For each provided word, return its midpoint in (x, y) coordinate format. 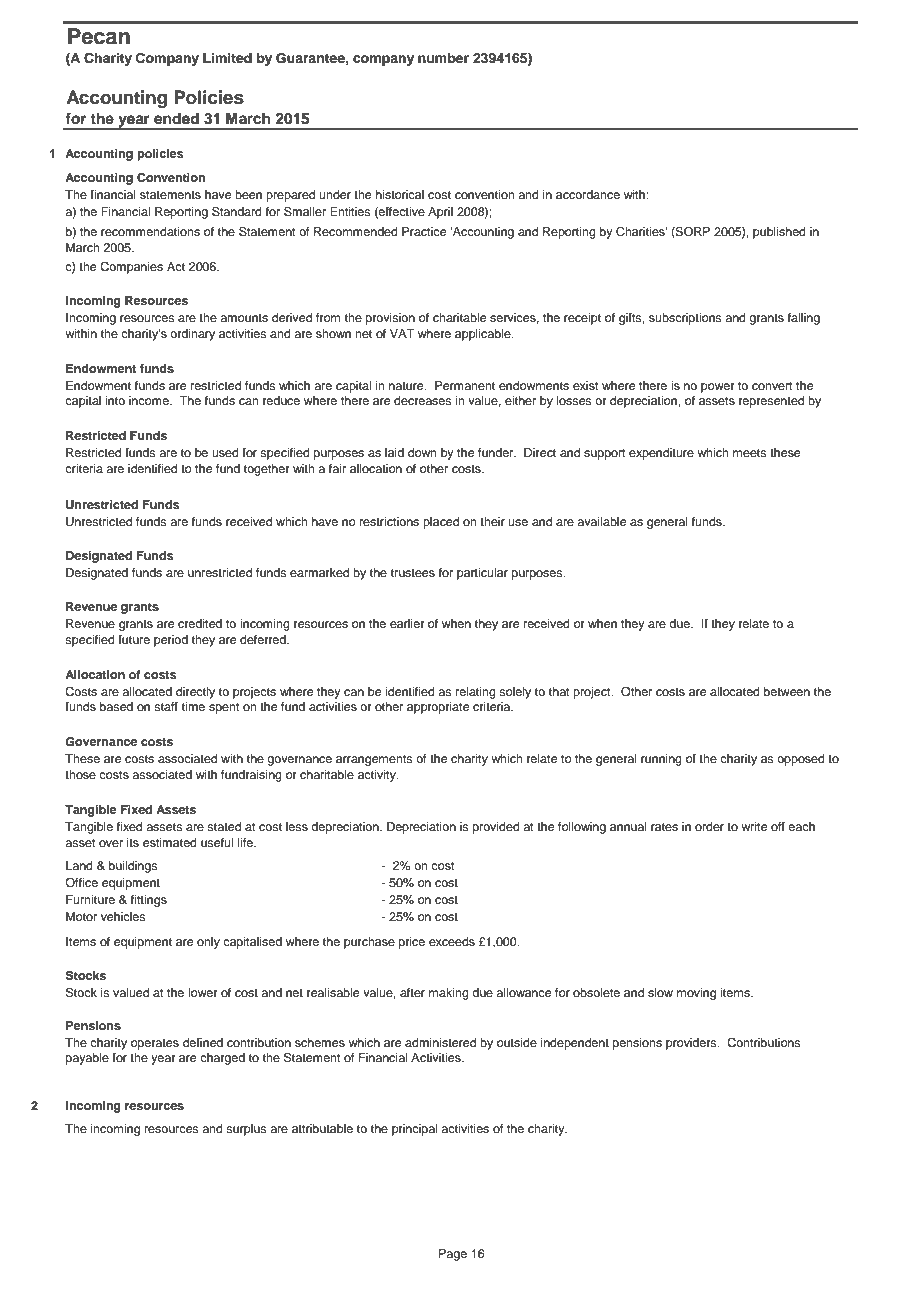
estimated (170, 842)
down (422, 452)
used (225, 452)
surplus (246, 1130)
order (709, 826)
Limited (227, 58)
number (443, 58)
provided (496, 828)
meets (750, 453)
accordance (588, 194)
